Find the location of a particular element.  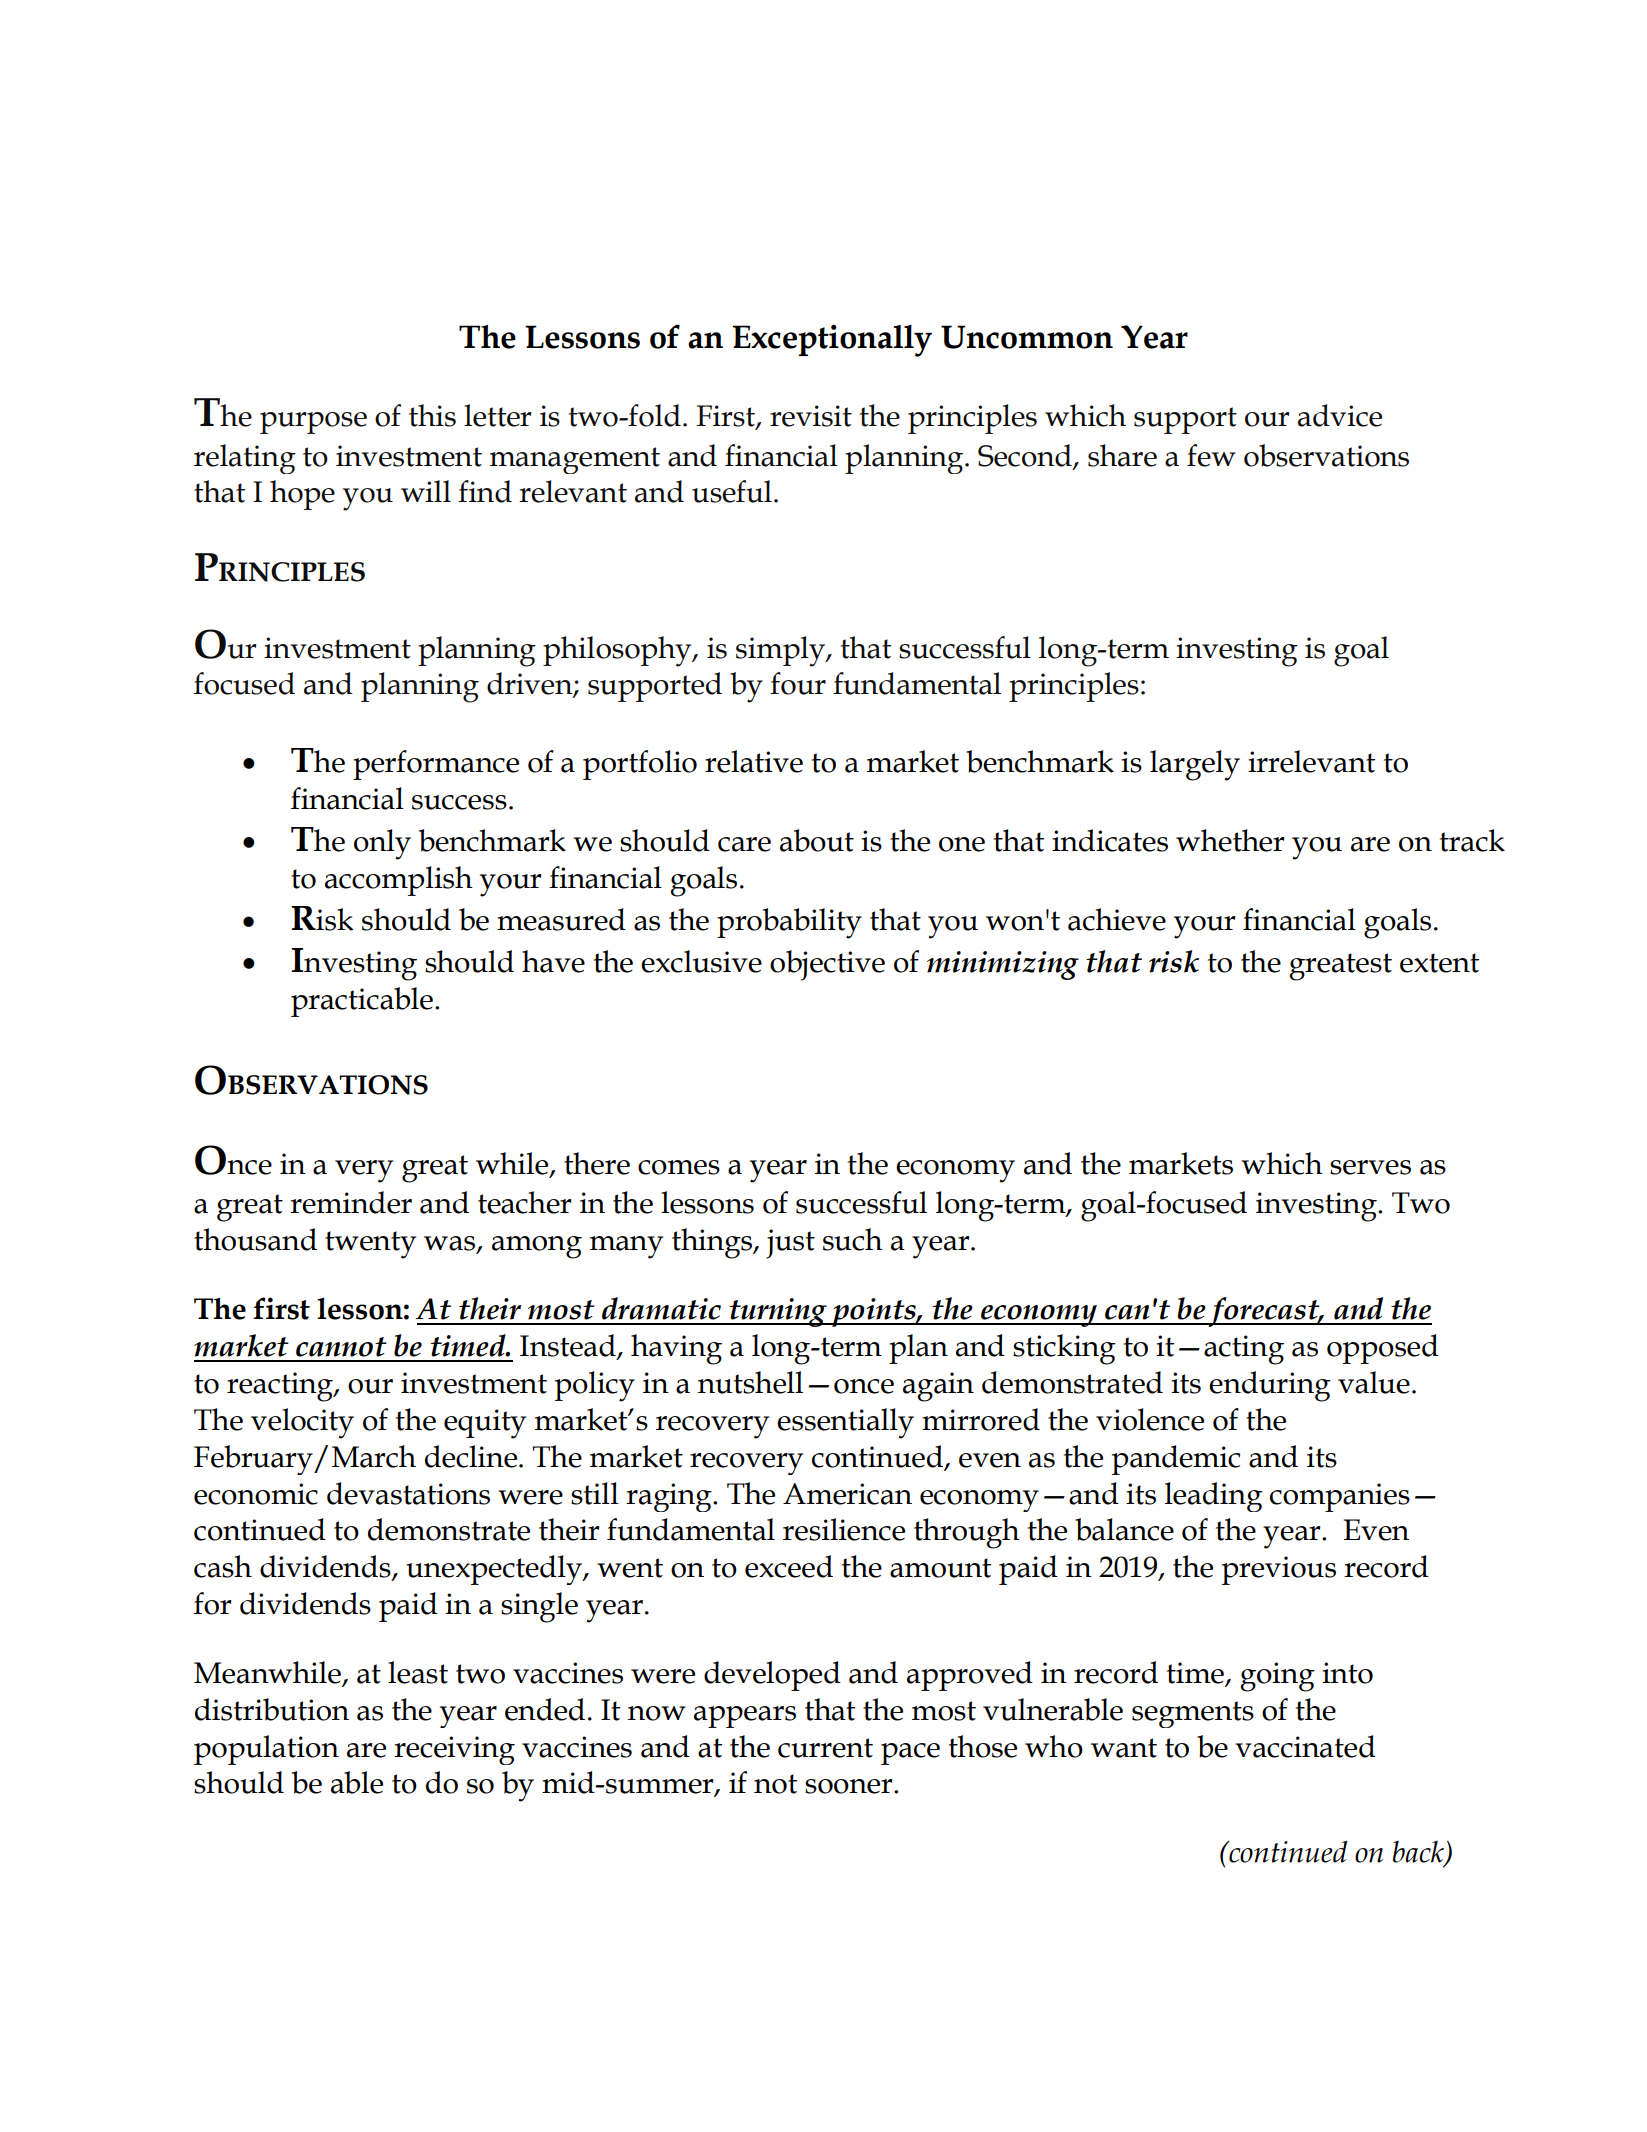

comes is located at coordinates (679, 1167).
